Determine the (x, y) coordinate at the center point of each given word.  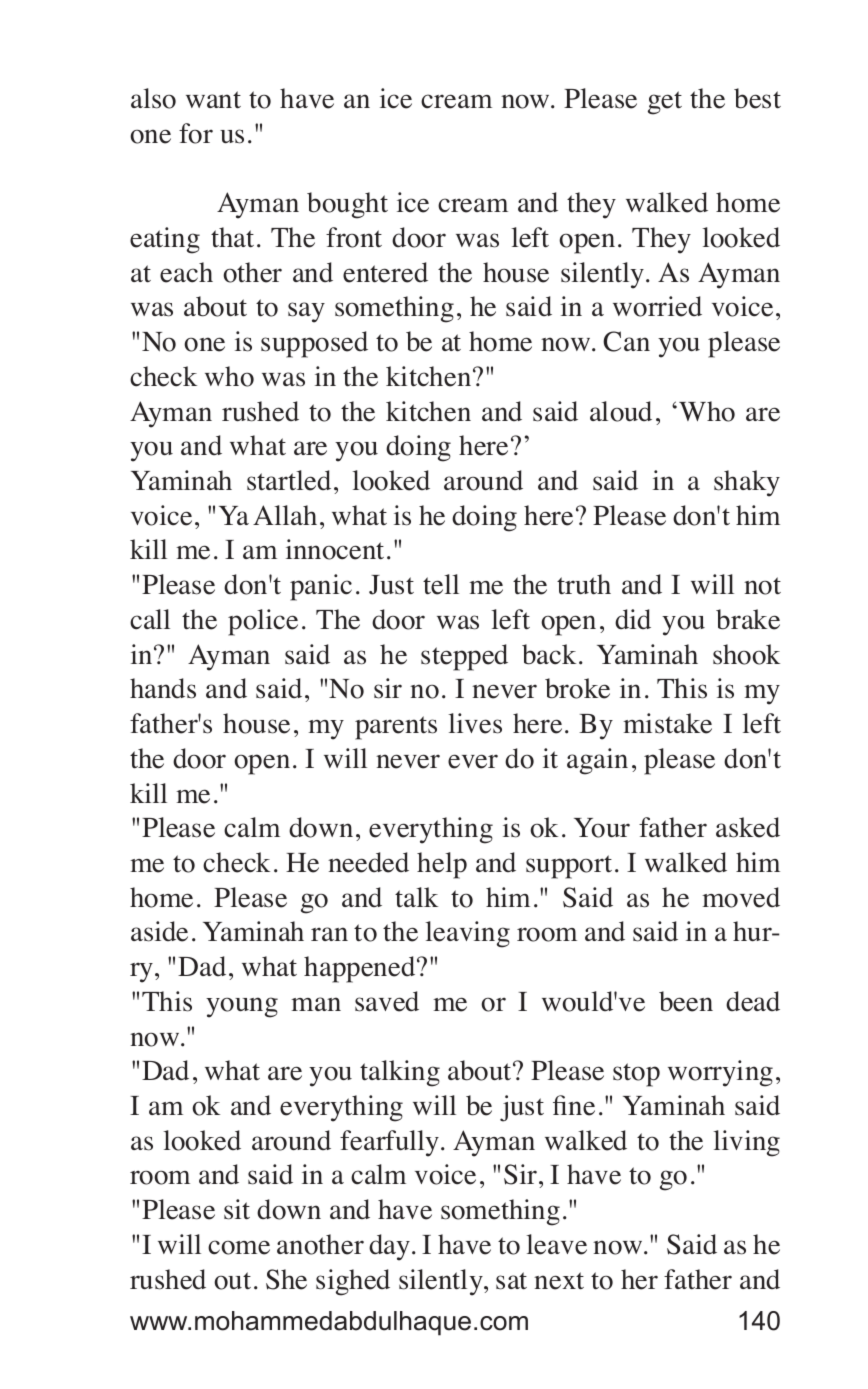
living (746, 1143)
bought (347, 205)
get (665, 103)
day (391, 1247)
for (196, 133)
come (239, 1247)
